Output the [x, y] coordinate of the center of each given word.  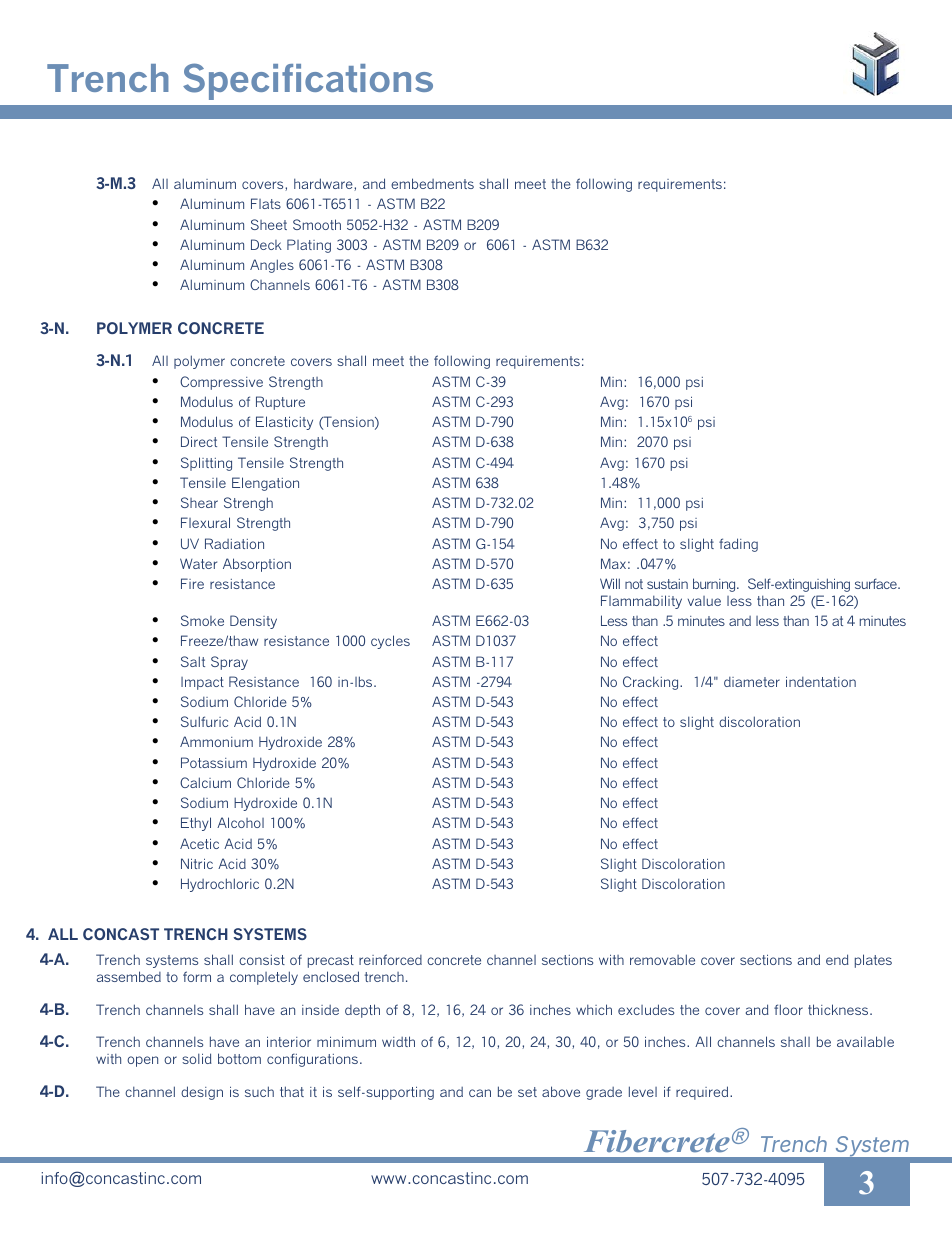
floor [788, 1009]
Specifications [308, 81]
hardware [324, 184]
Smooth [317, 224]
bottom [239, 1058]
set [527, 1092]
